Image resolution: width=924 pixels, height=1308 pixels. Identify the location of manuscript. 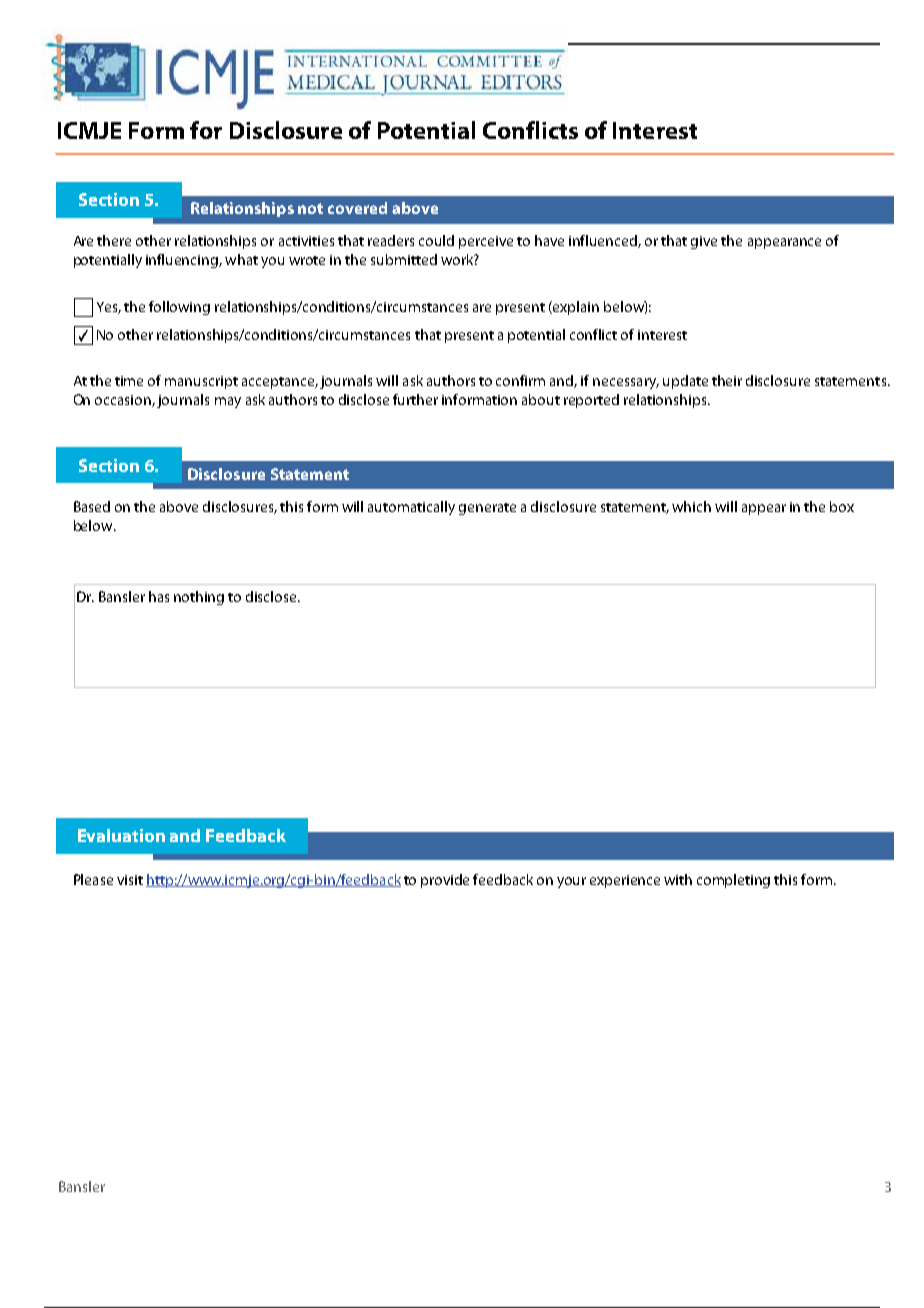
(201, 382).
